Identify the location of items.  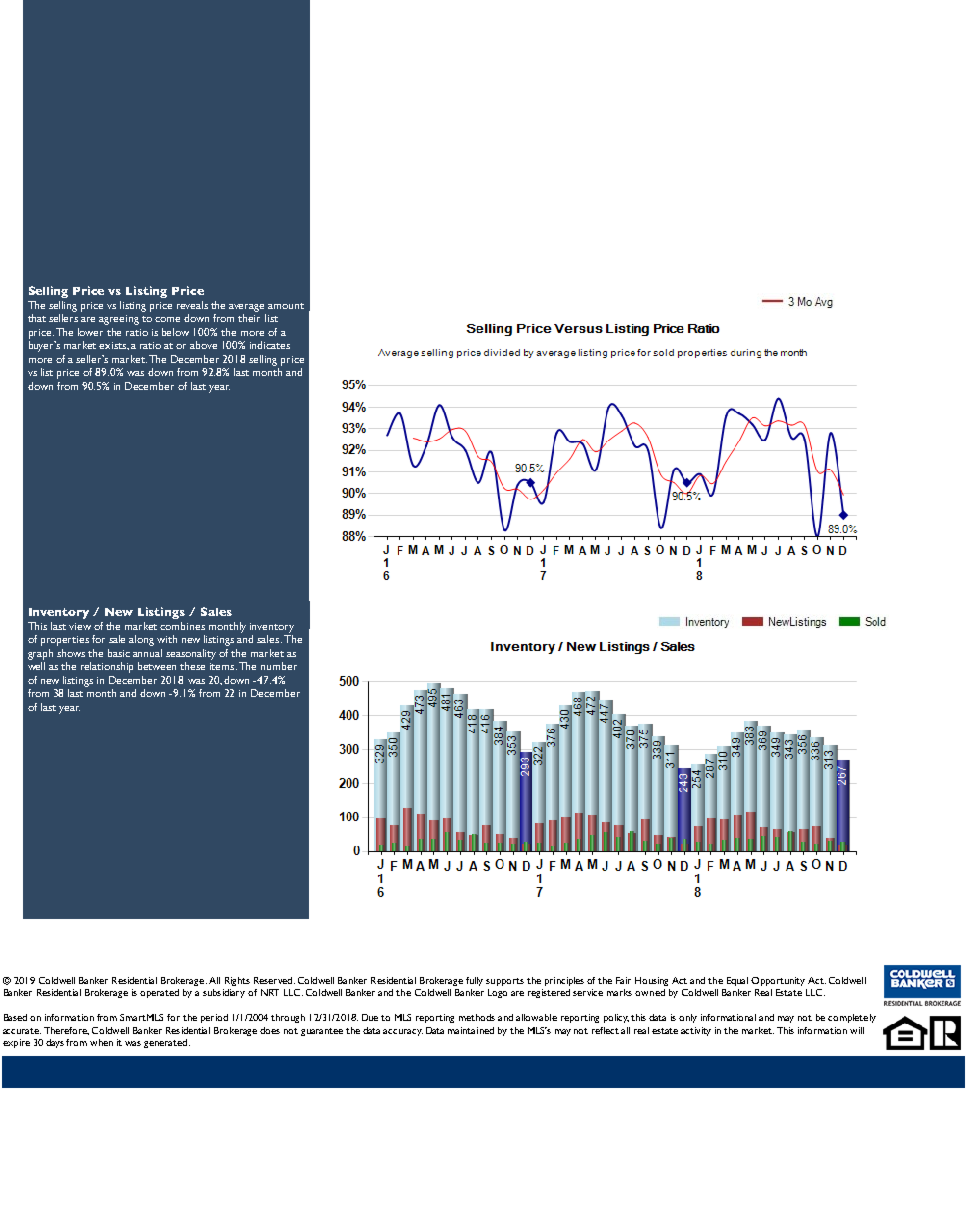
(223, 666).
